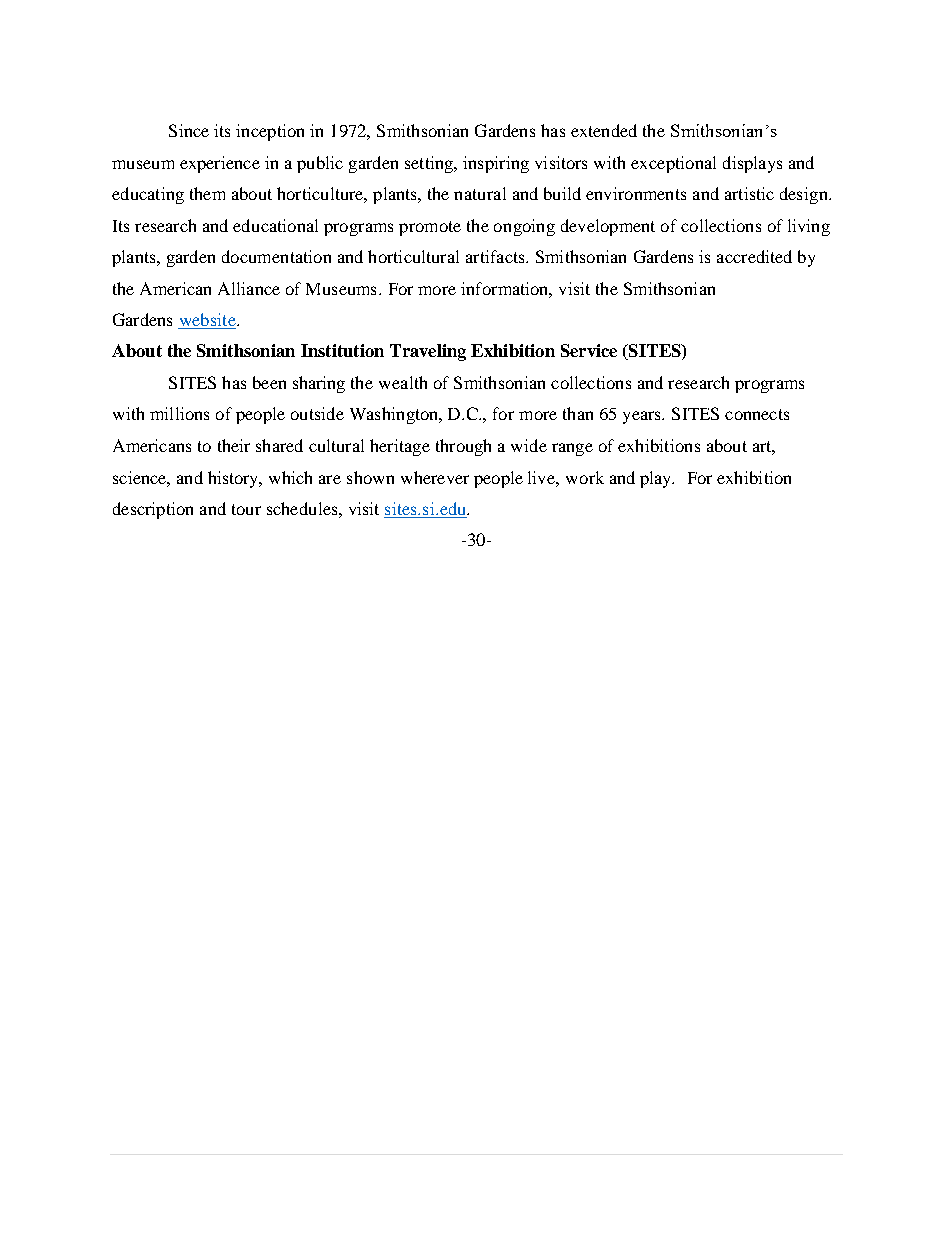 The width and height of the image is (952, 1233). What do you see at coordinates (270, 132) in the image?
I see `inception` at bounding box center [270, 132].
